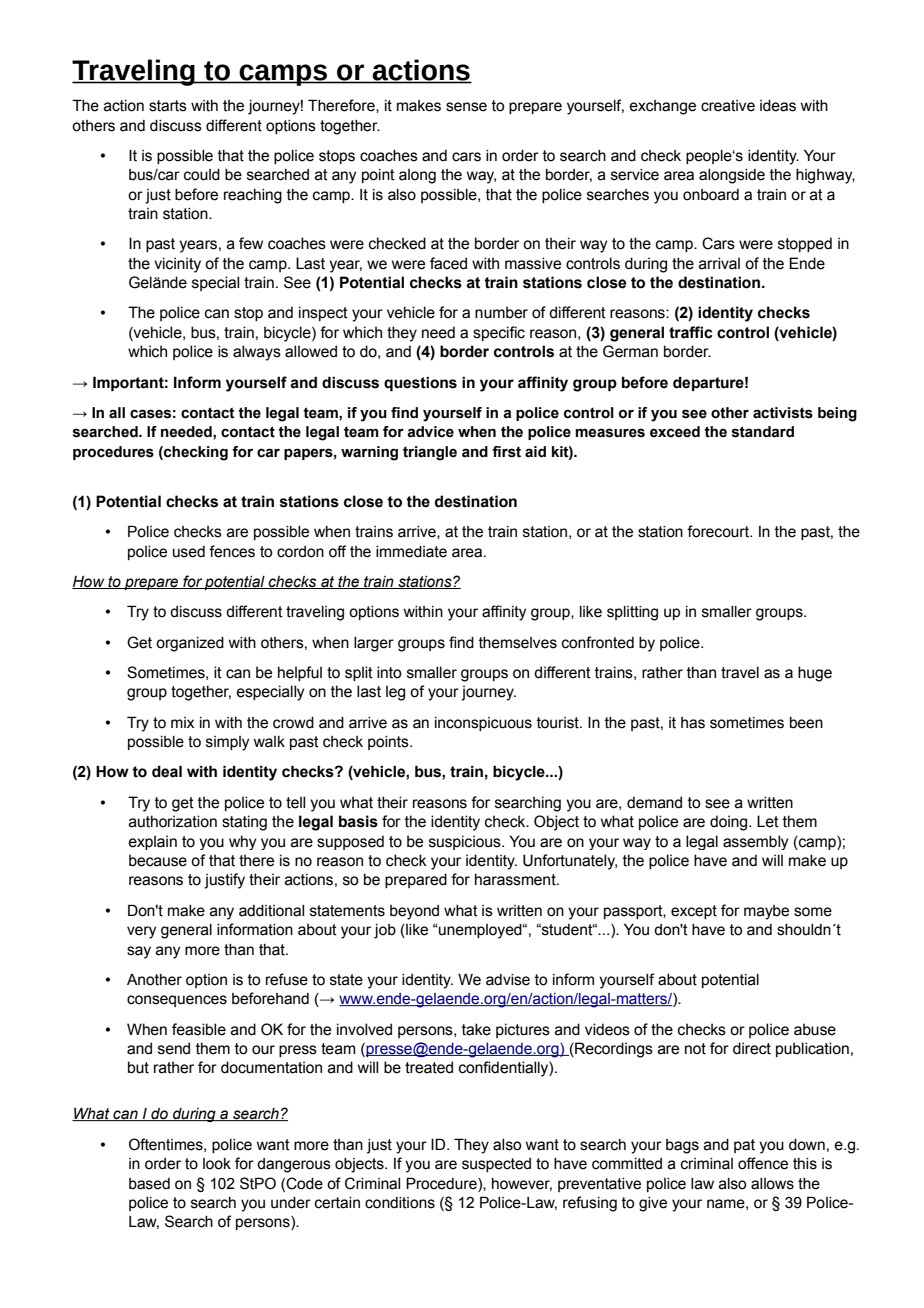 The image size is (924, 1308). Describe the element at coordinates (768, 821) in the screenshot. I see `Let` at that location.
